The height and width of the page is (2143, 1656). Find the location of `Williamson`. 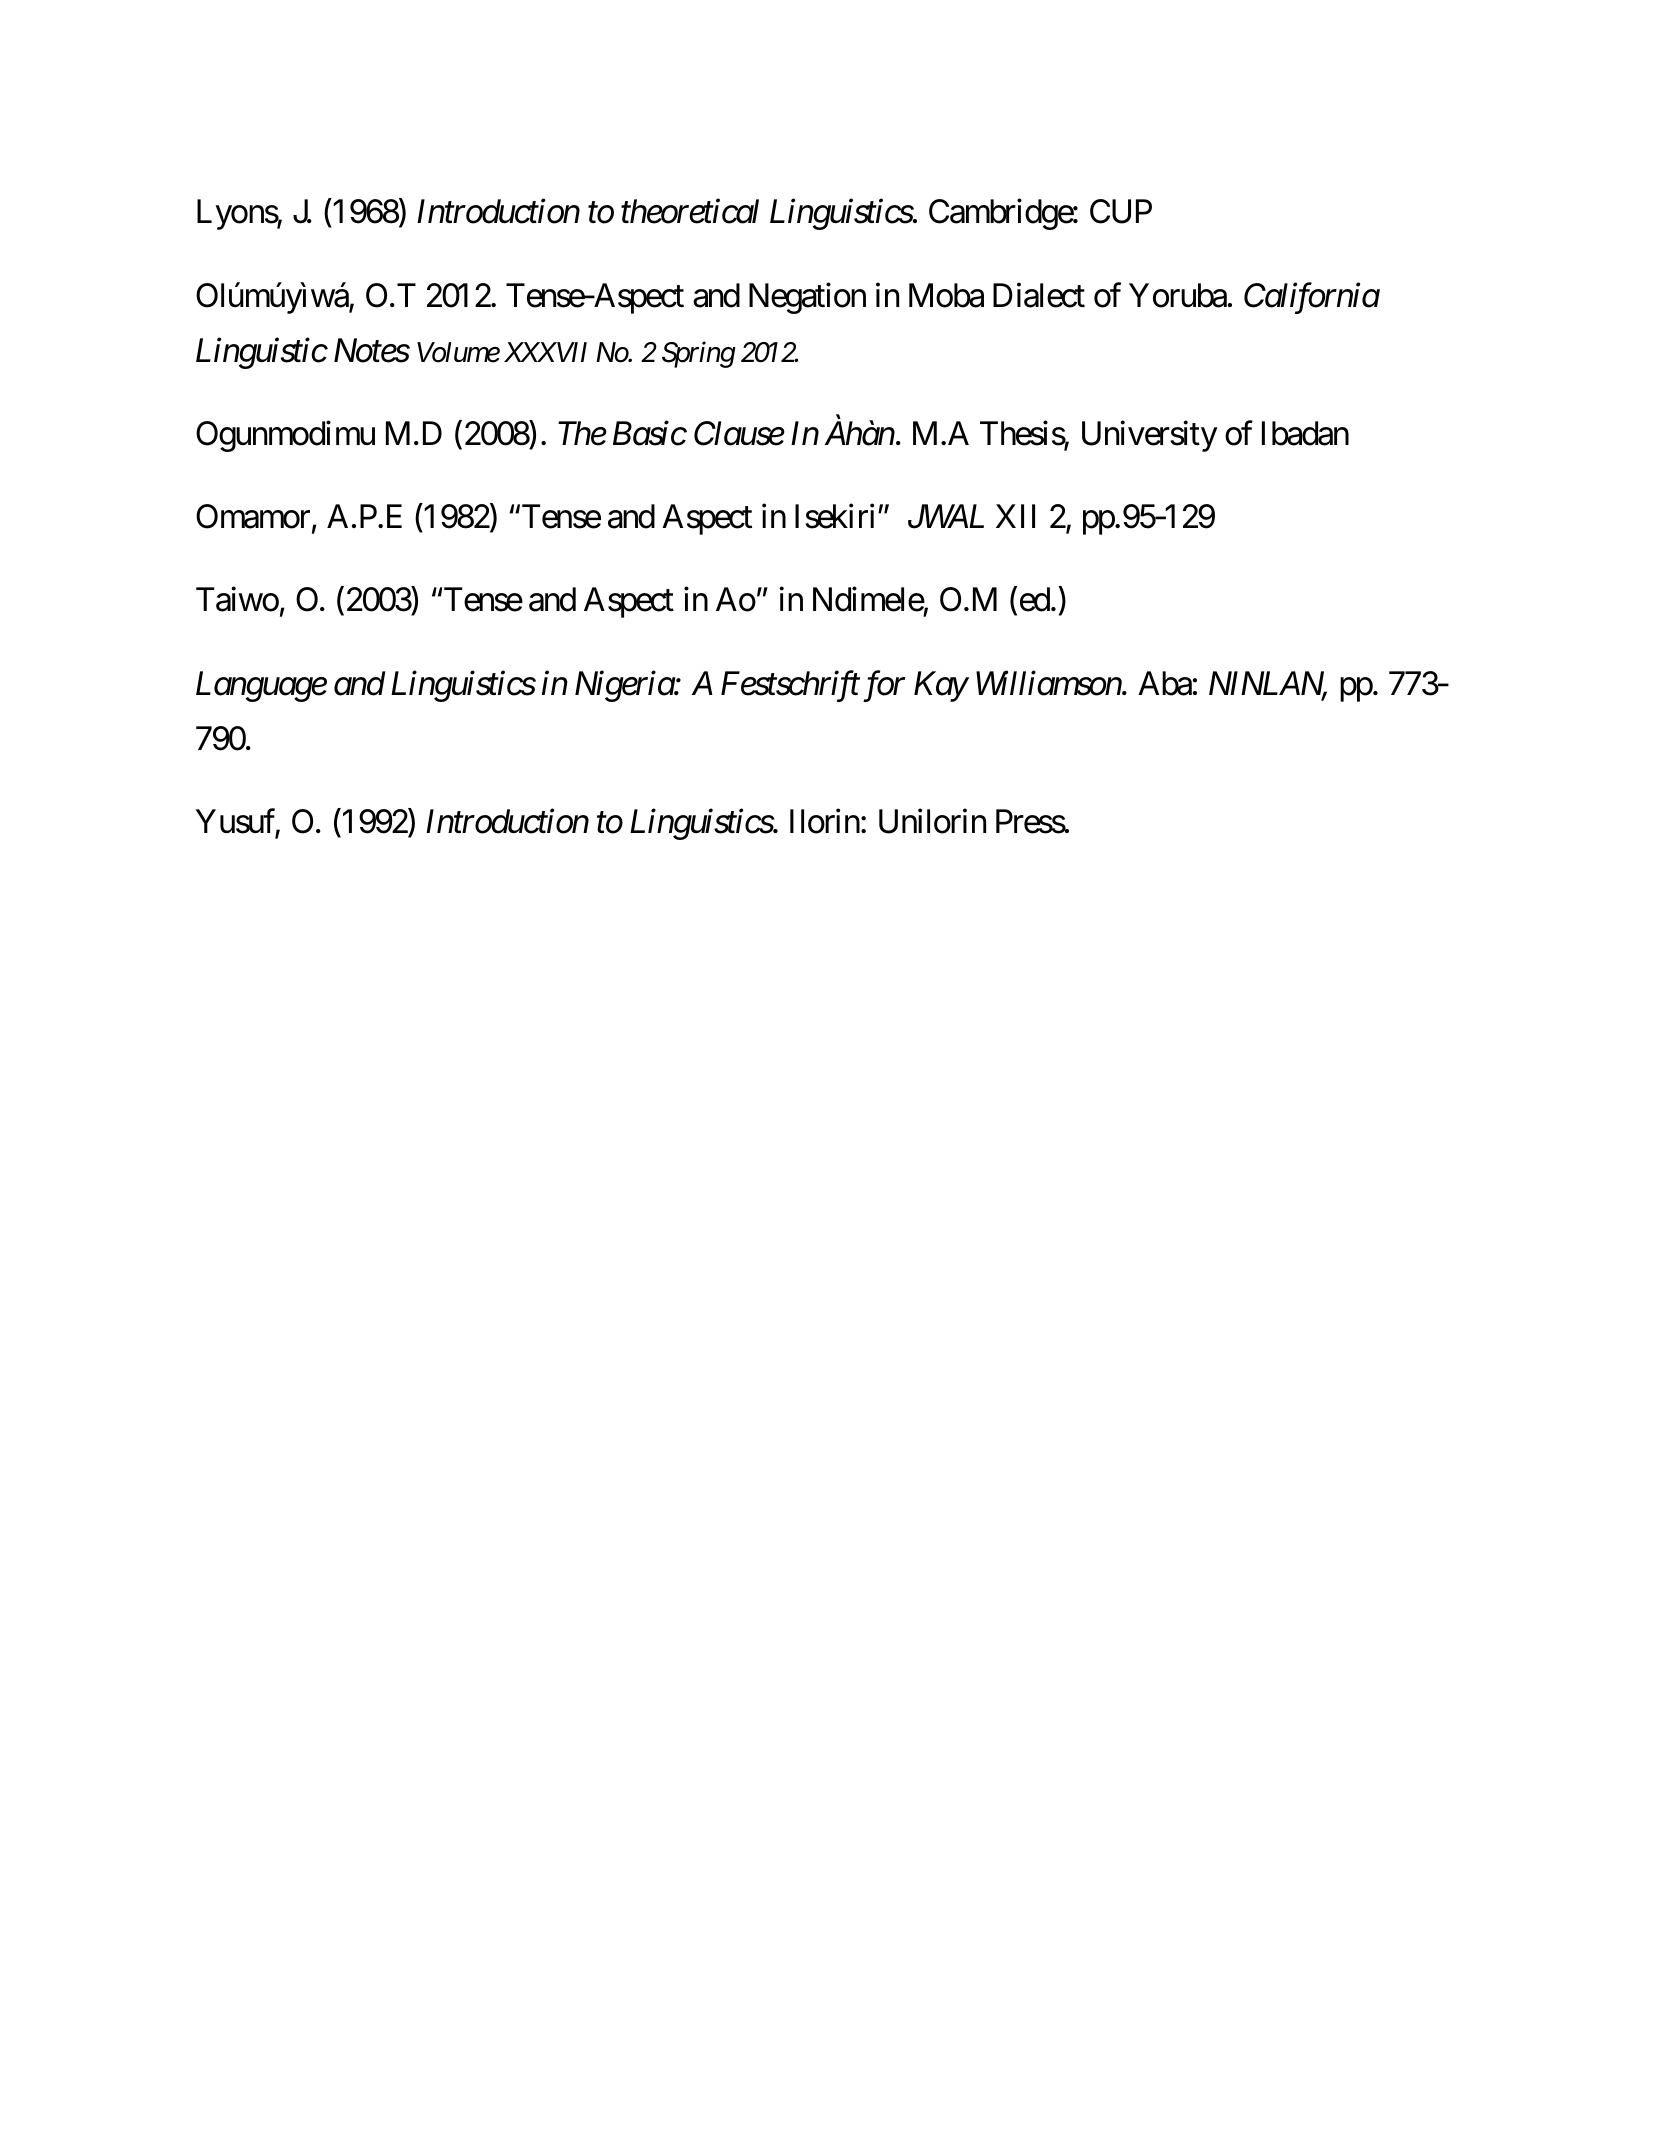

Williamson is located at coordinates (1049, 683).
